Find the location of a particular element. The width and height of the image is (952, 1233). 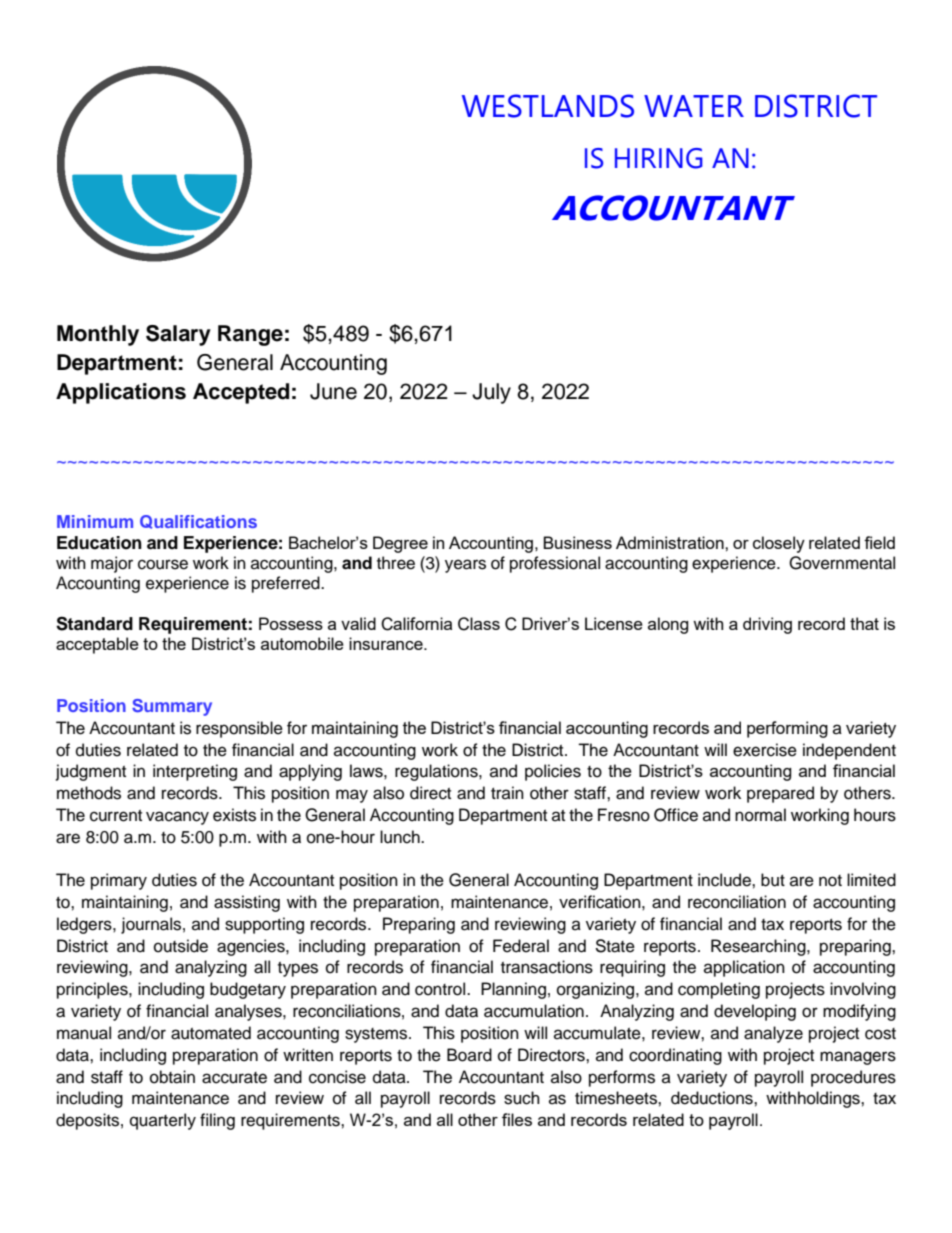

driving is located at coordinates (767, 625).
